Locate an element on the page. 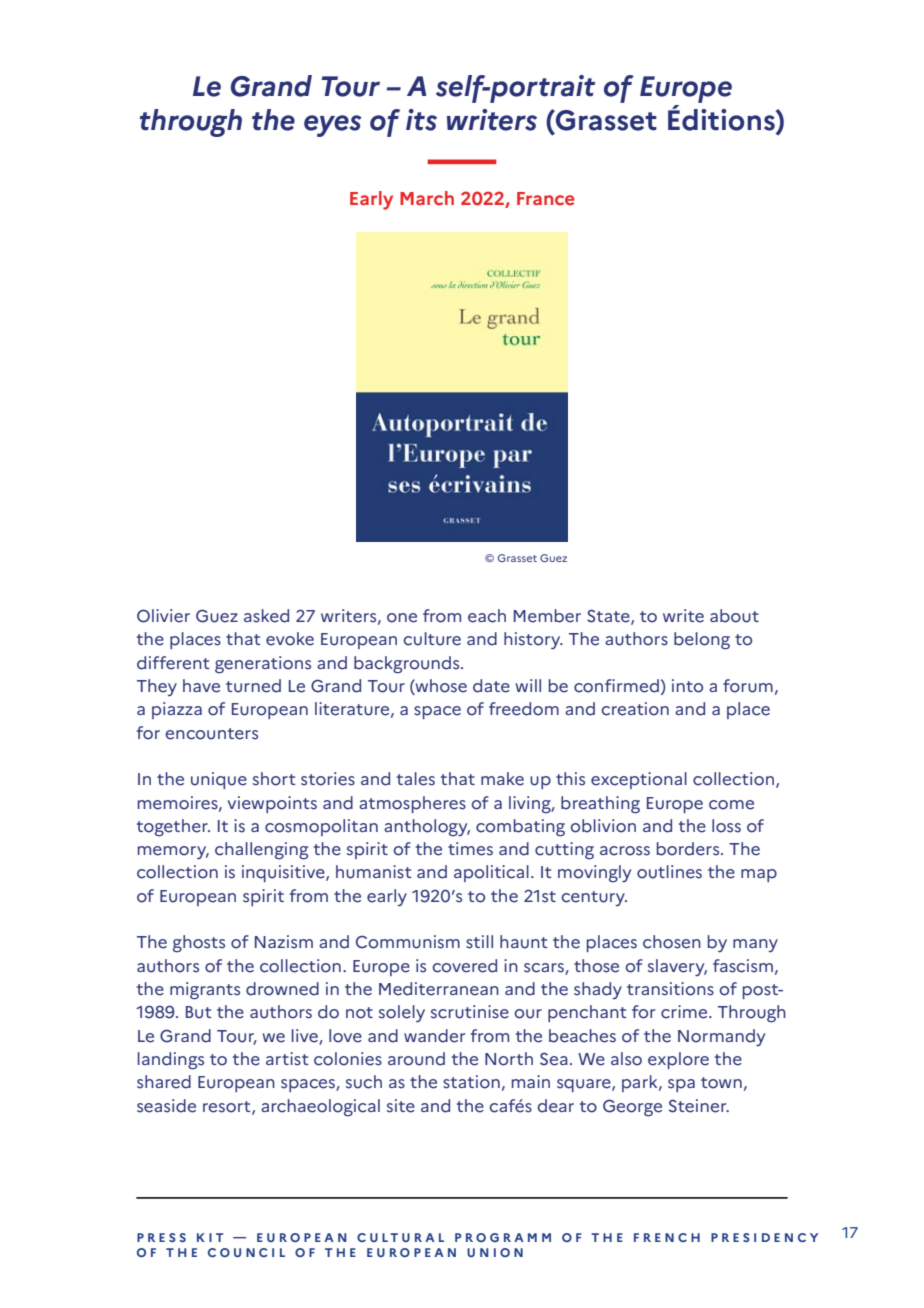 This image has width=924, height=1308. Steiner is located at coordinates (699, 1106).
